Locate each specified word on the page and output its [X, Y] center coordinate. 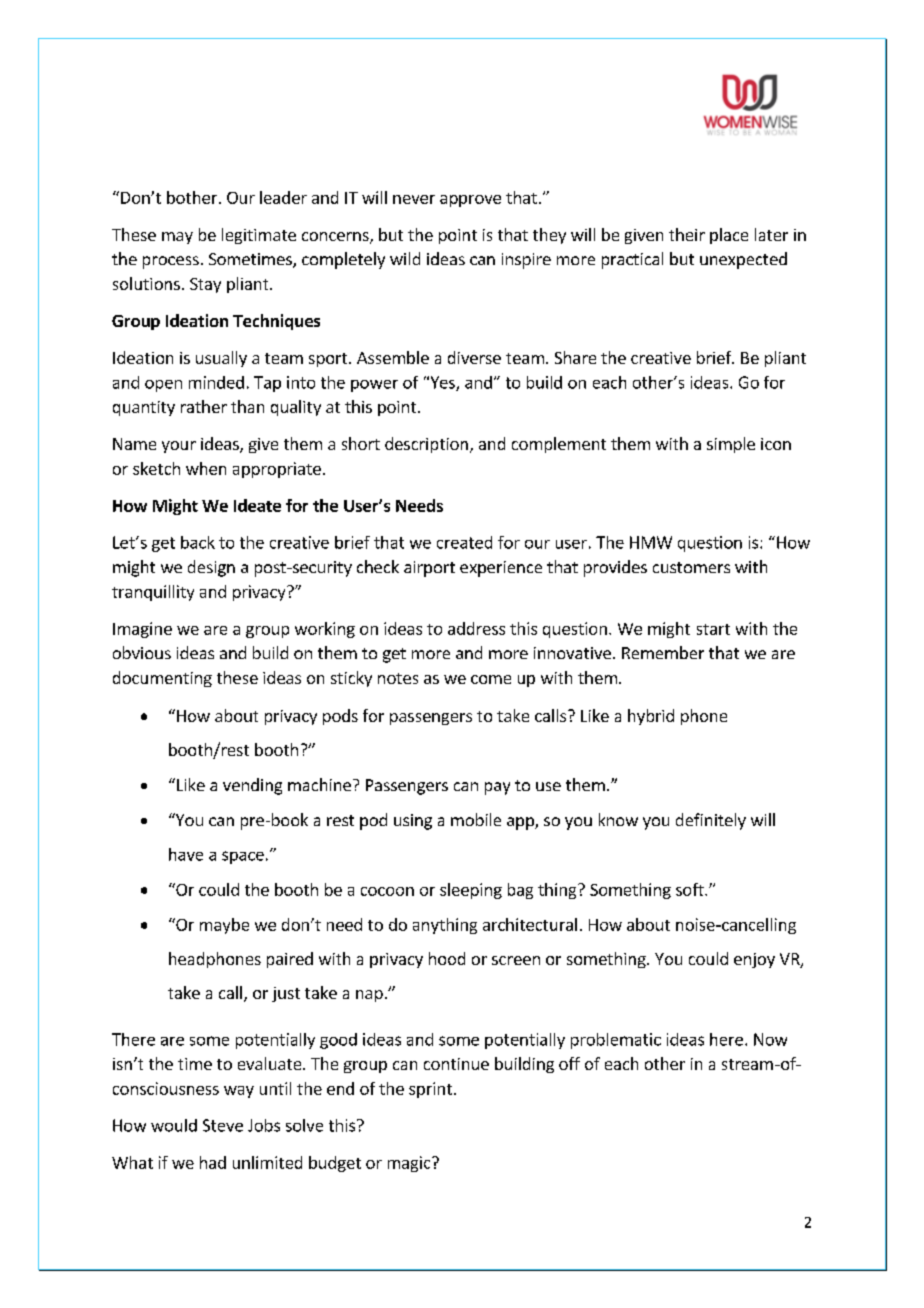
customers [691, 567]
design [211, 568]
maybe [224, 926]
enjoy [754, 960]
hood [447, 958]
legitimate [259, 236]
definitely [711, 821]
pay [497, 788]
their [687, 234]
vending [252, 786]
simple [731, 445]
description [426, 445]
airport [429, 569]
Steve [223, 1125]
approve [470, 201]
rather [204, 406]
